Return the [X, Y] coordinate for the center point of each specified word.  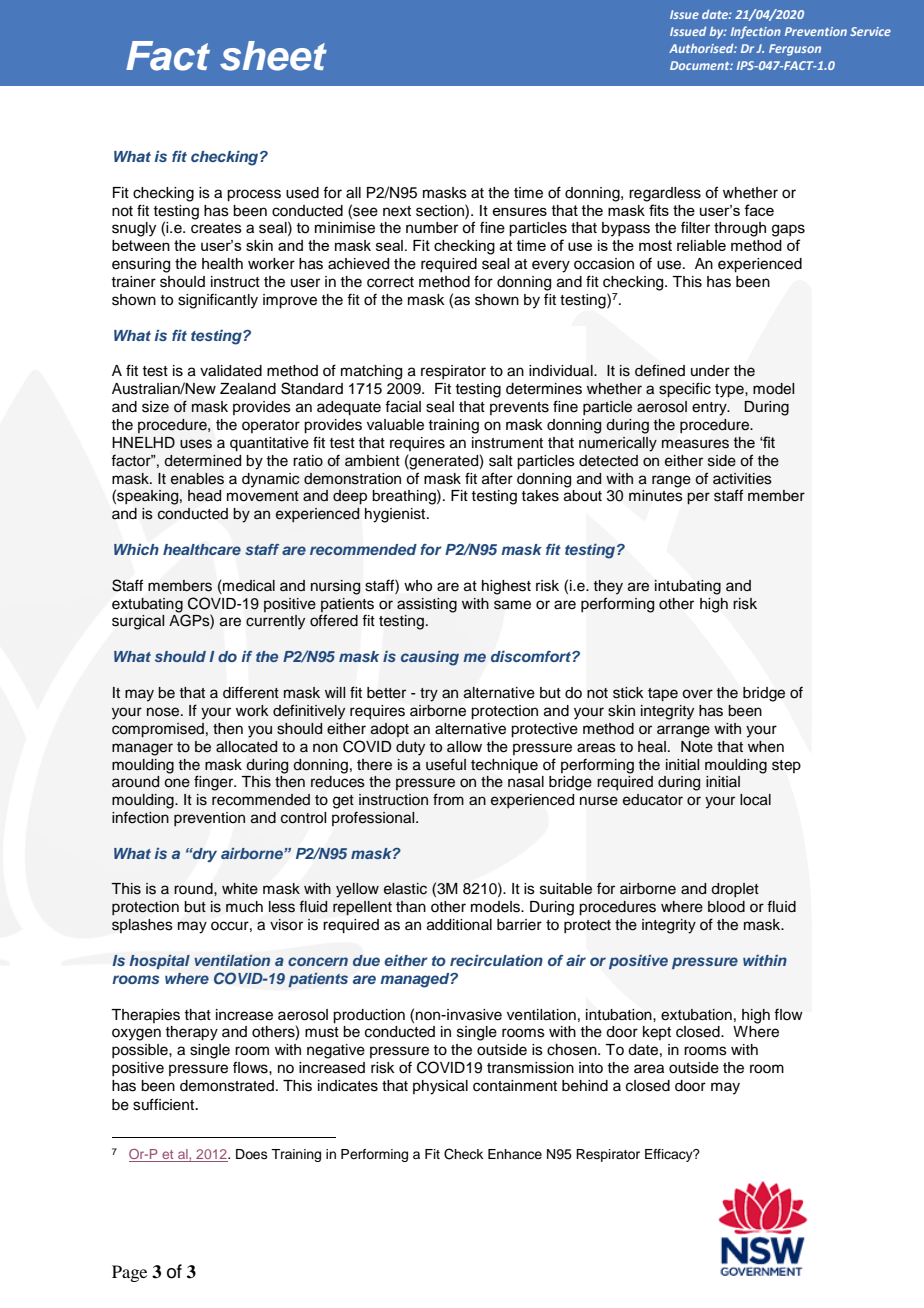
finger [215, 783]
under [710, 371]
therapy [191, 1033]
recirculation [496, 960]
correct [390, 282]
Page [129, 1273]
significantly [218, 301]
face [759, 210]
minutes [656, 495]
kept [657, 1033]
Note [697, 747]
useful [446, 764]
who [418, 586]
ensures [519, 211]
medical [248, 586]
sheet [273, 56]
